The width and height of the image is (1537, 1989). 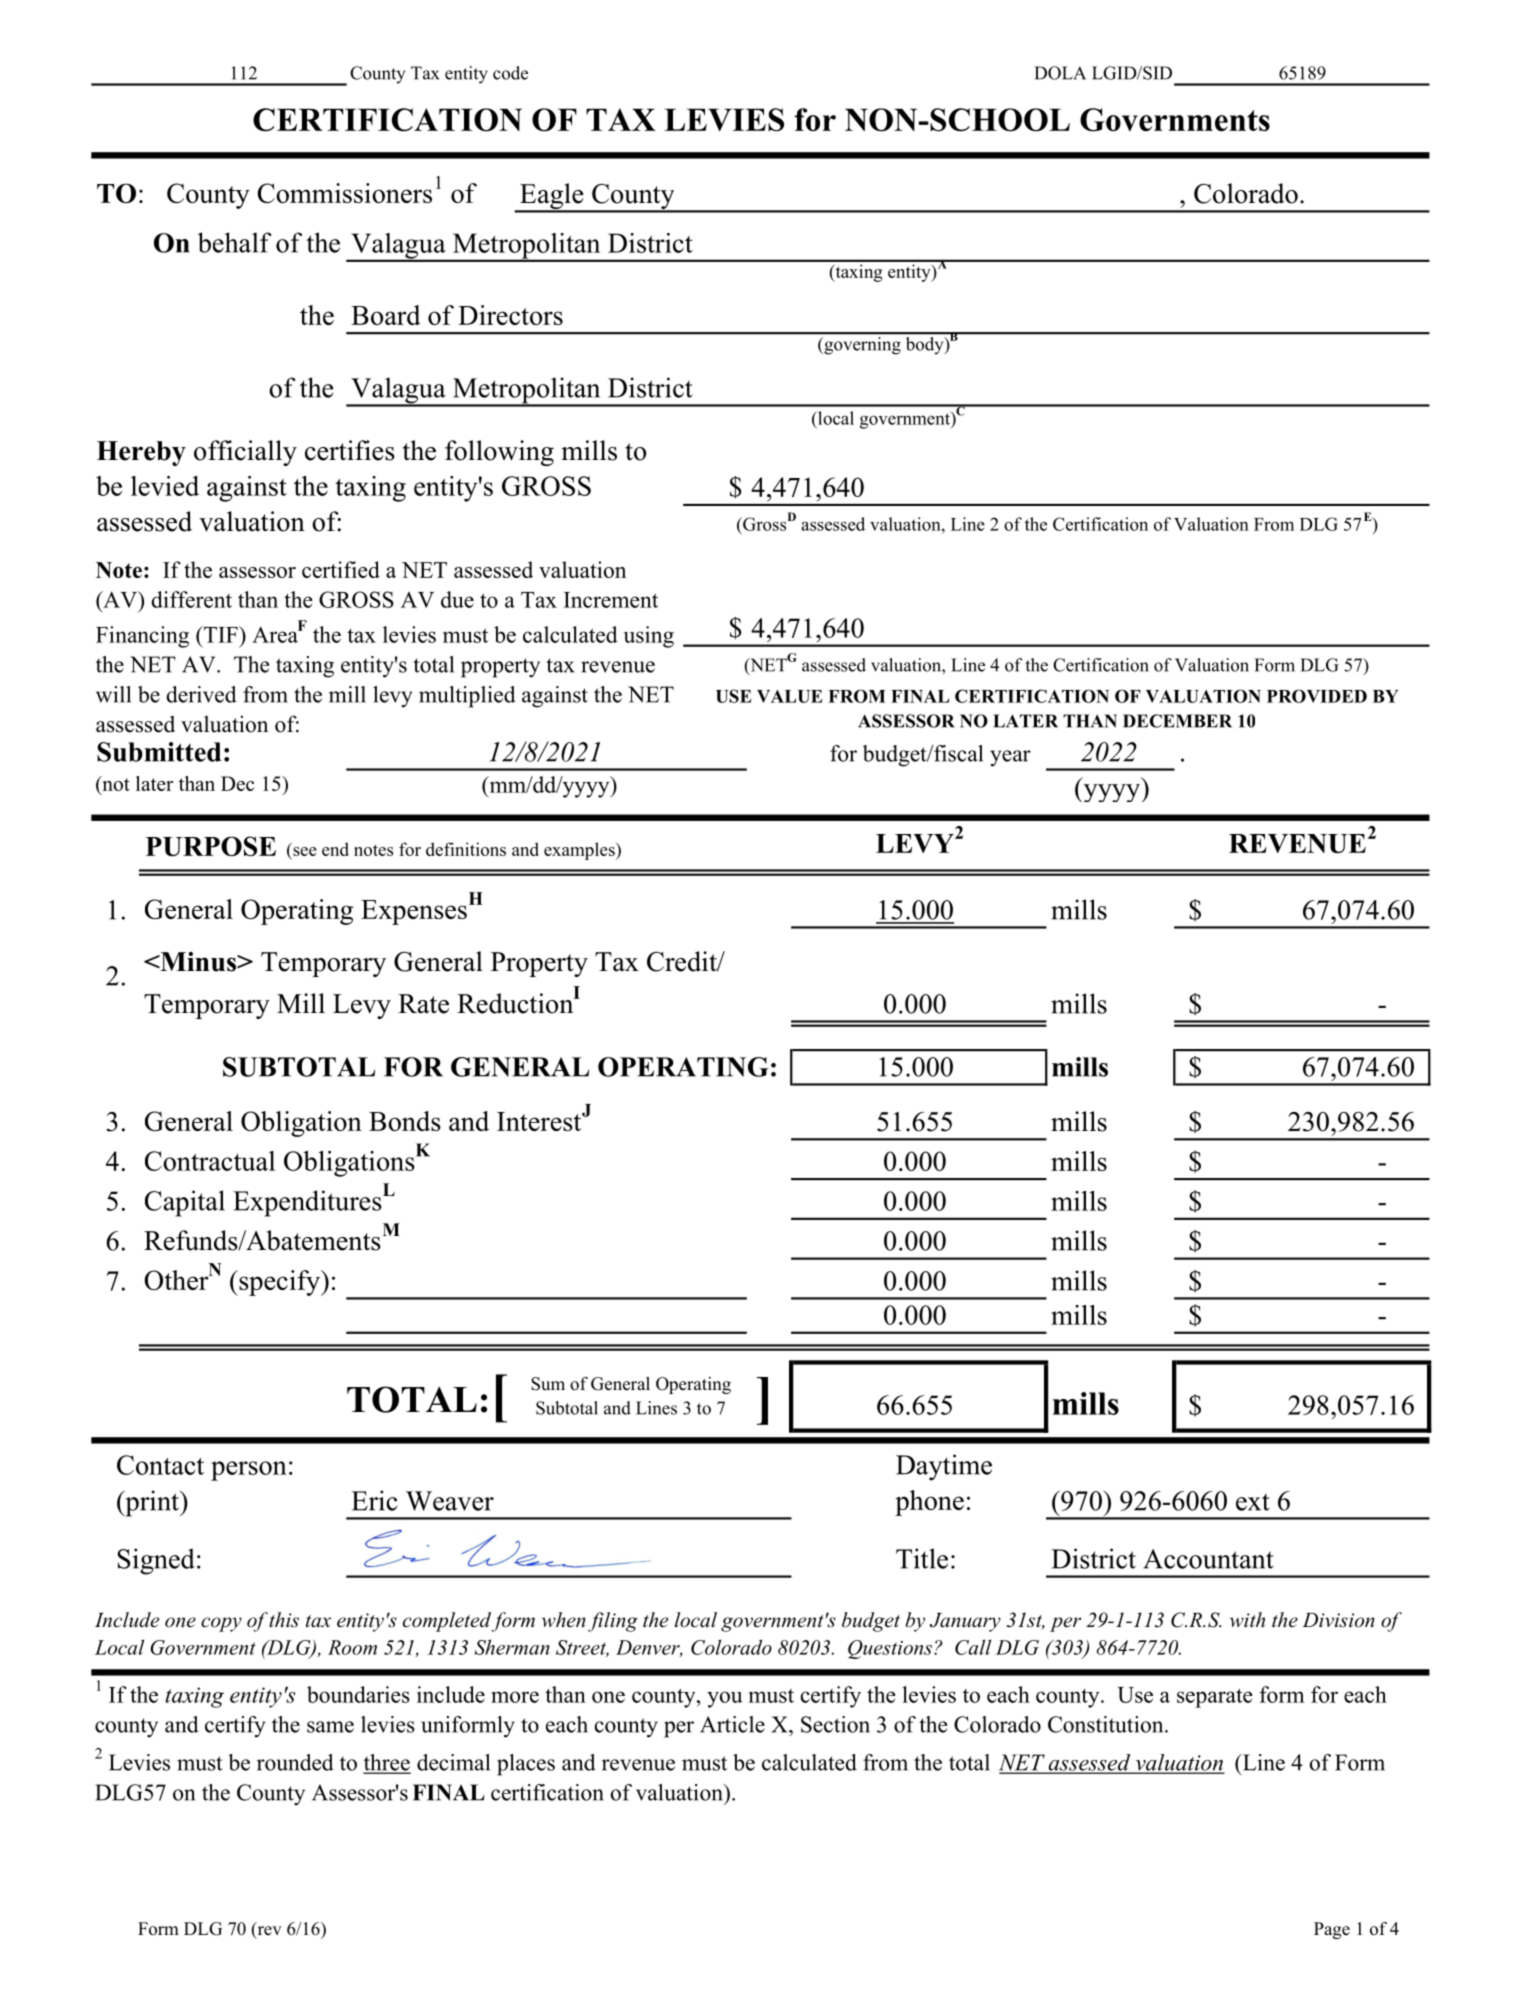 What do you see at coordinates (1332, 1930) in the image?
I see `Page` at bounding box center [1332, 1930].
